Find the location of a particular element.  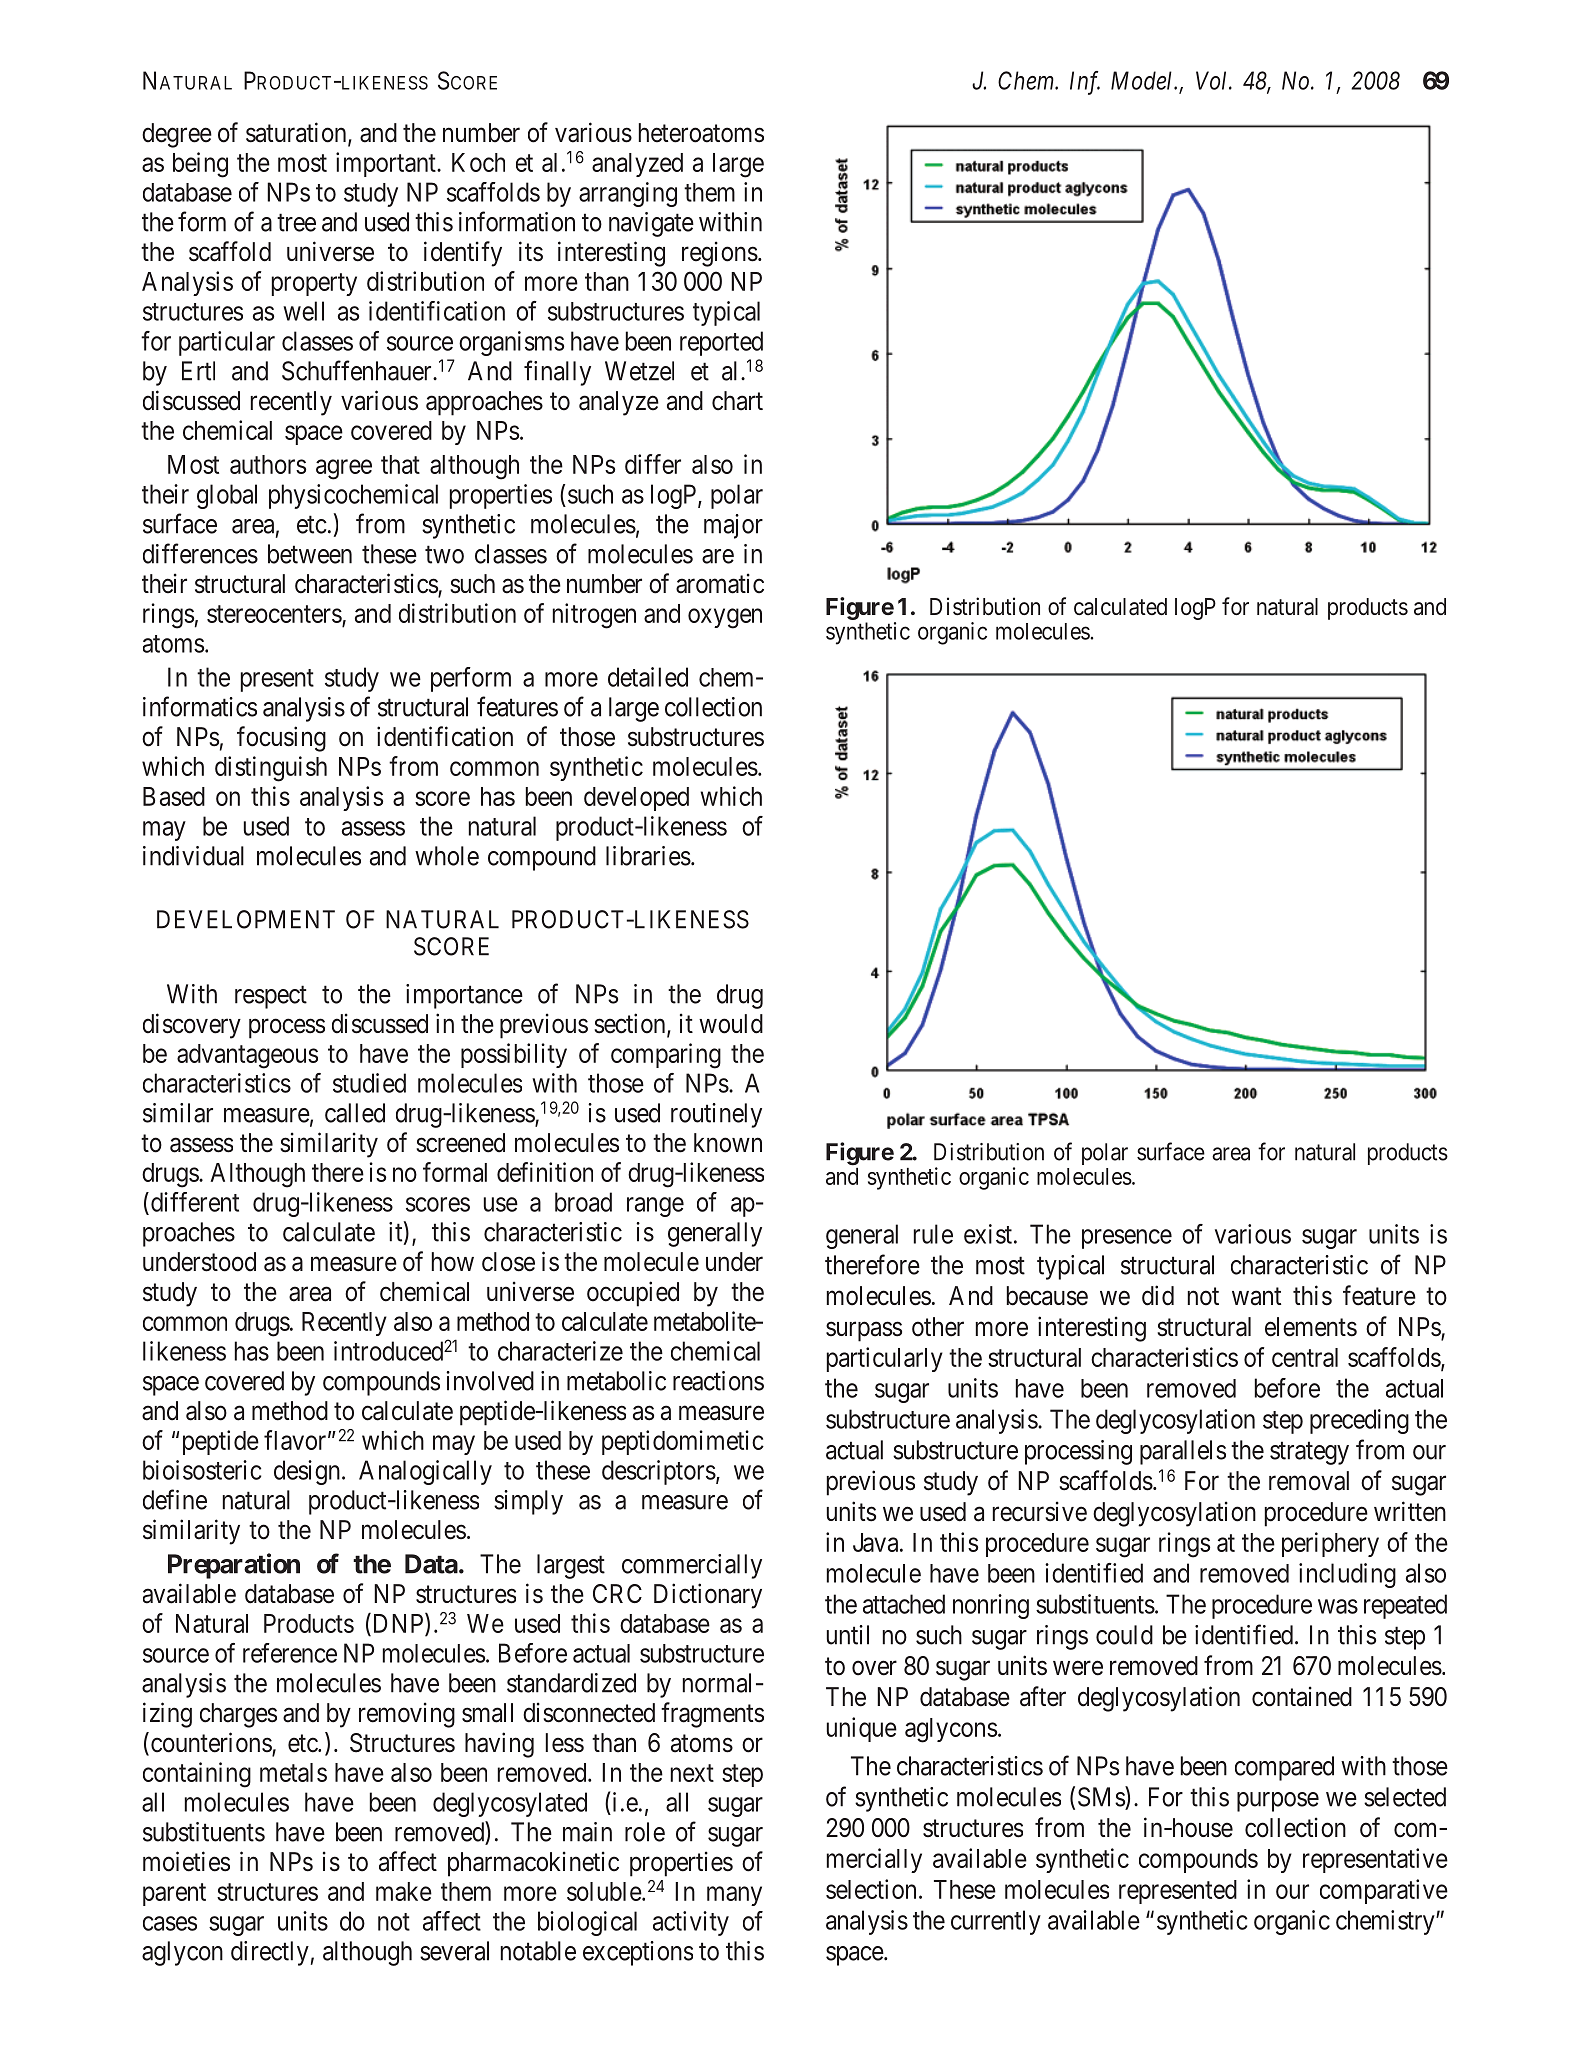

major is located at coordinates (733, 526).
